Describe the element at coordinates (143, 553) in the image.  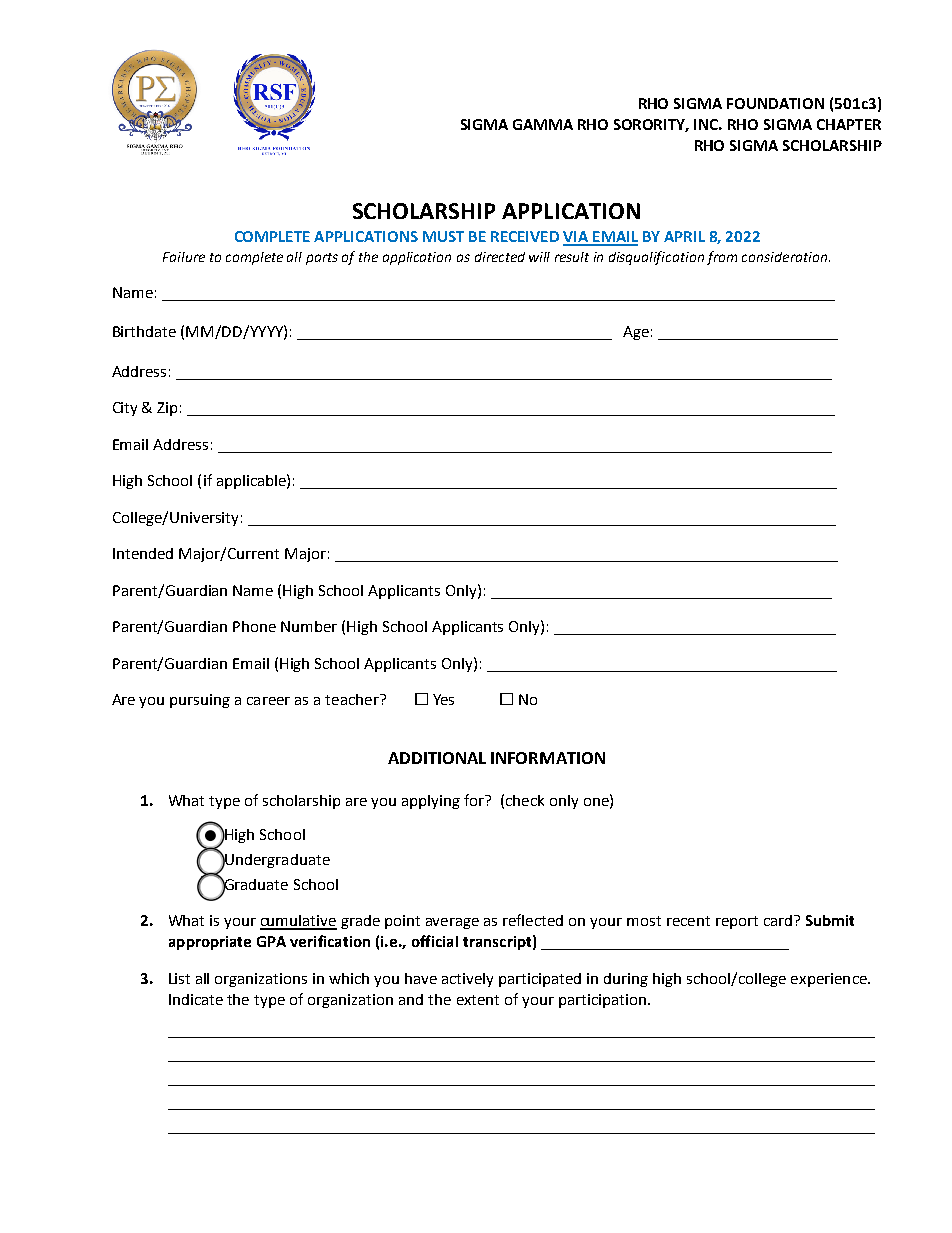
I see `Intended` at that location.
